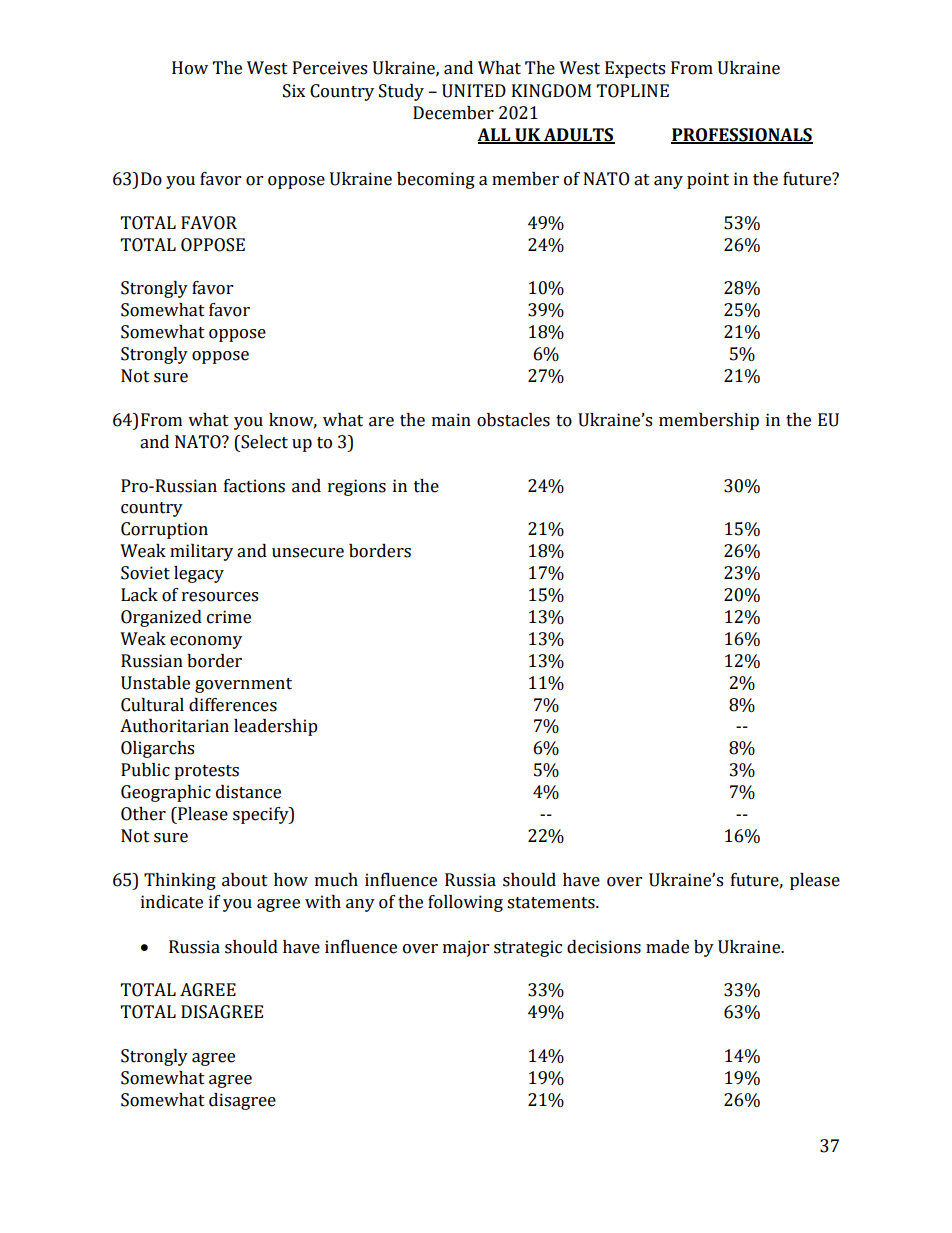  What do you see at coordinates (451, 420) in the screenshot?
I see `main` at bounding box center [451, 420].
